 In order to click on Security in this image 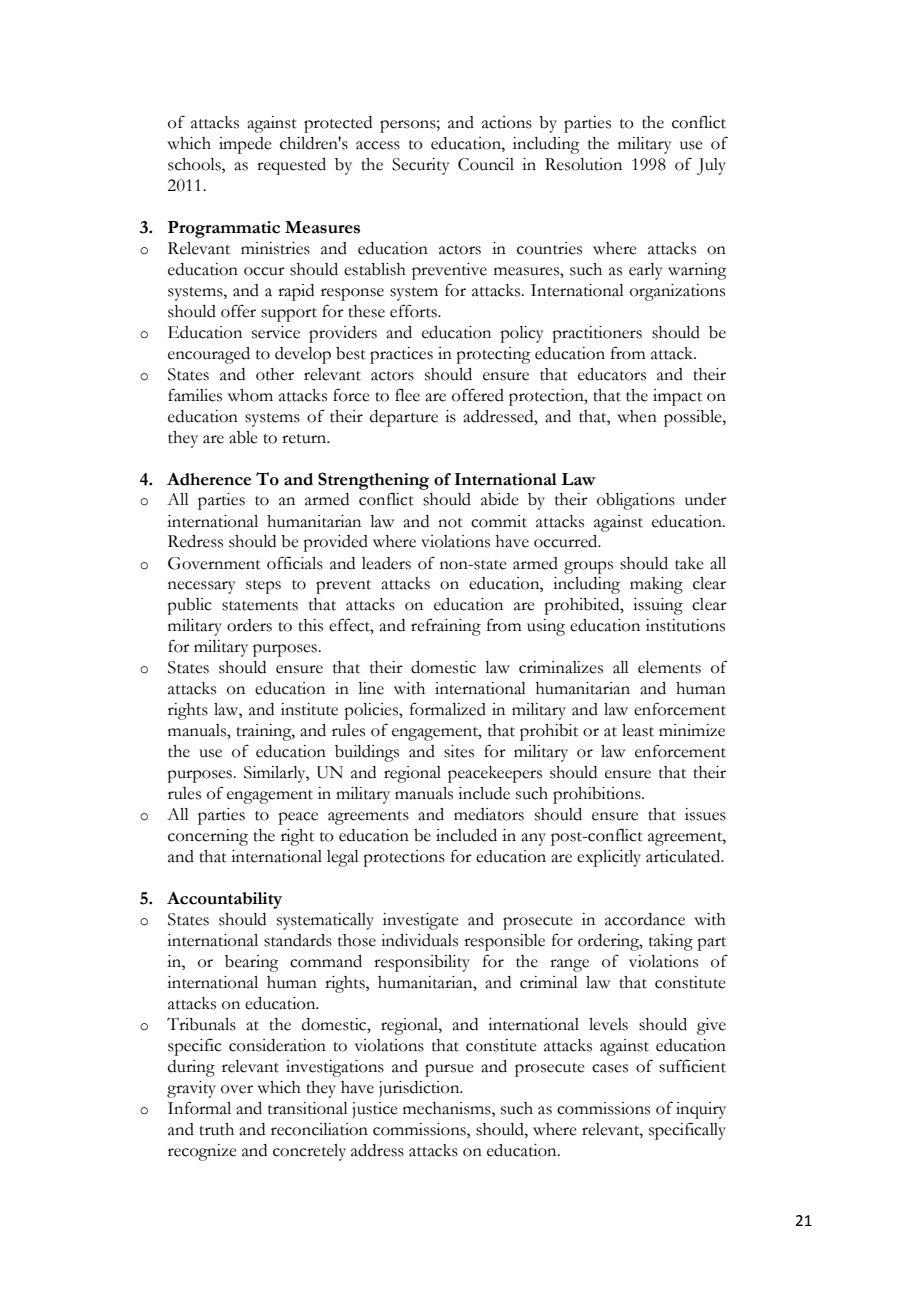, I will do `click(421, 166)`.
